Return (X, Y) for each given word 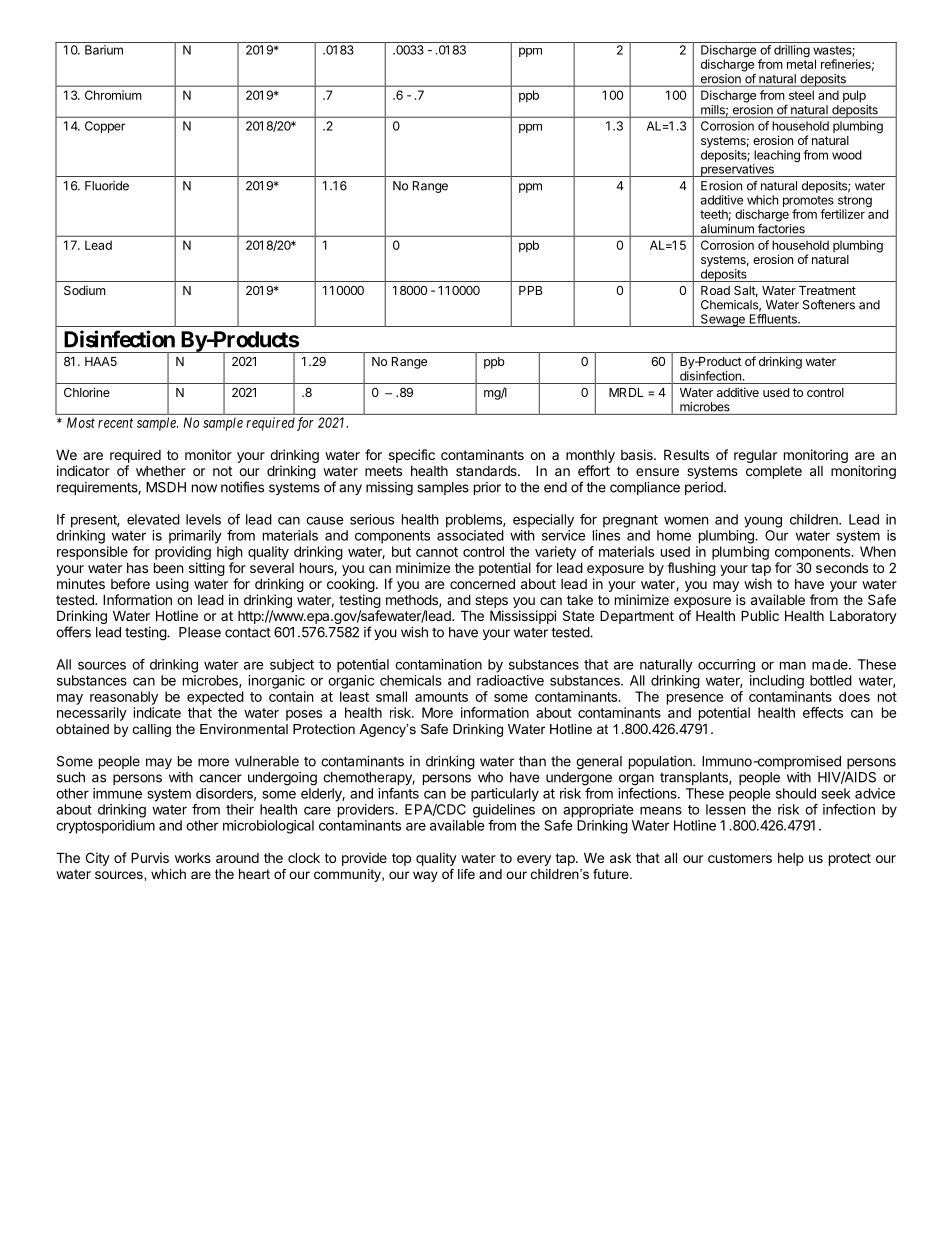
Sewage (722, 320)
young (763, 522)
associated (470, 535)
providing (183, 553)
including (777, 682)
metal (801, 64)
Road (715, 290)
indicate (157, 712)
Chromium (113, 95)
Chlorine (87, 392)
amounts (441, 697)
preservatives (737, 170)
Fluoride (107, 186)
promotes (808, 203)
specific (412, 456)
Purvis (150, 857)
